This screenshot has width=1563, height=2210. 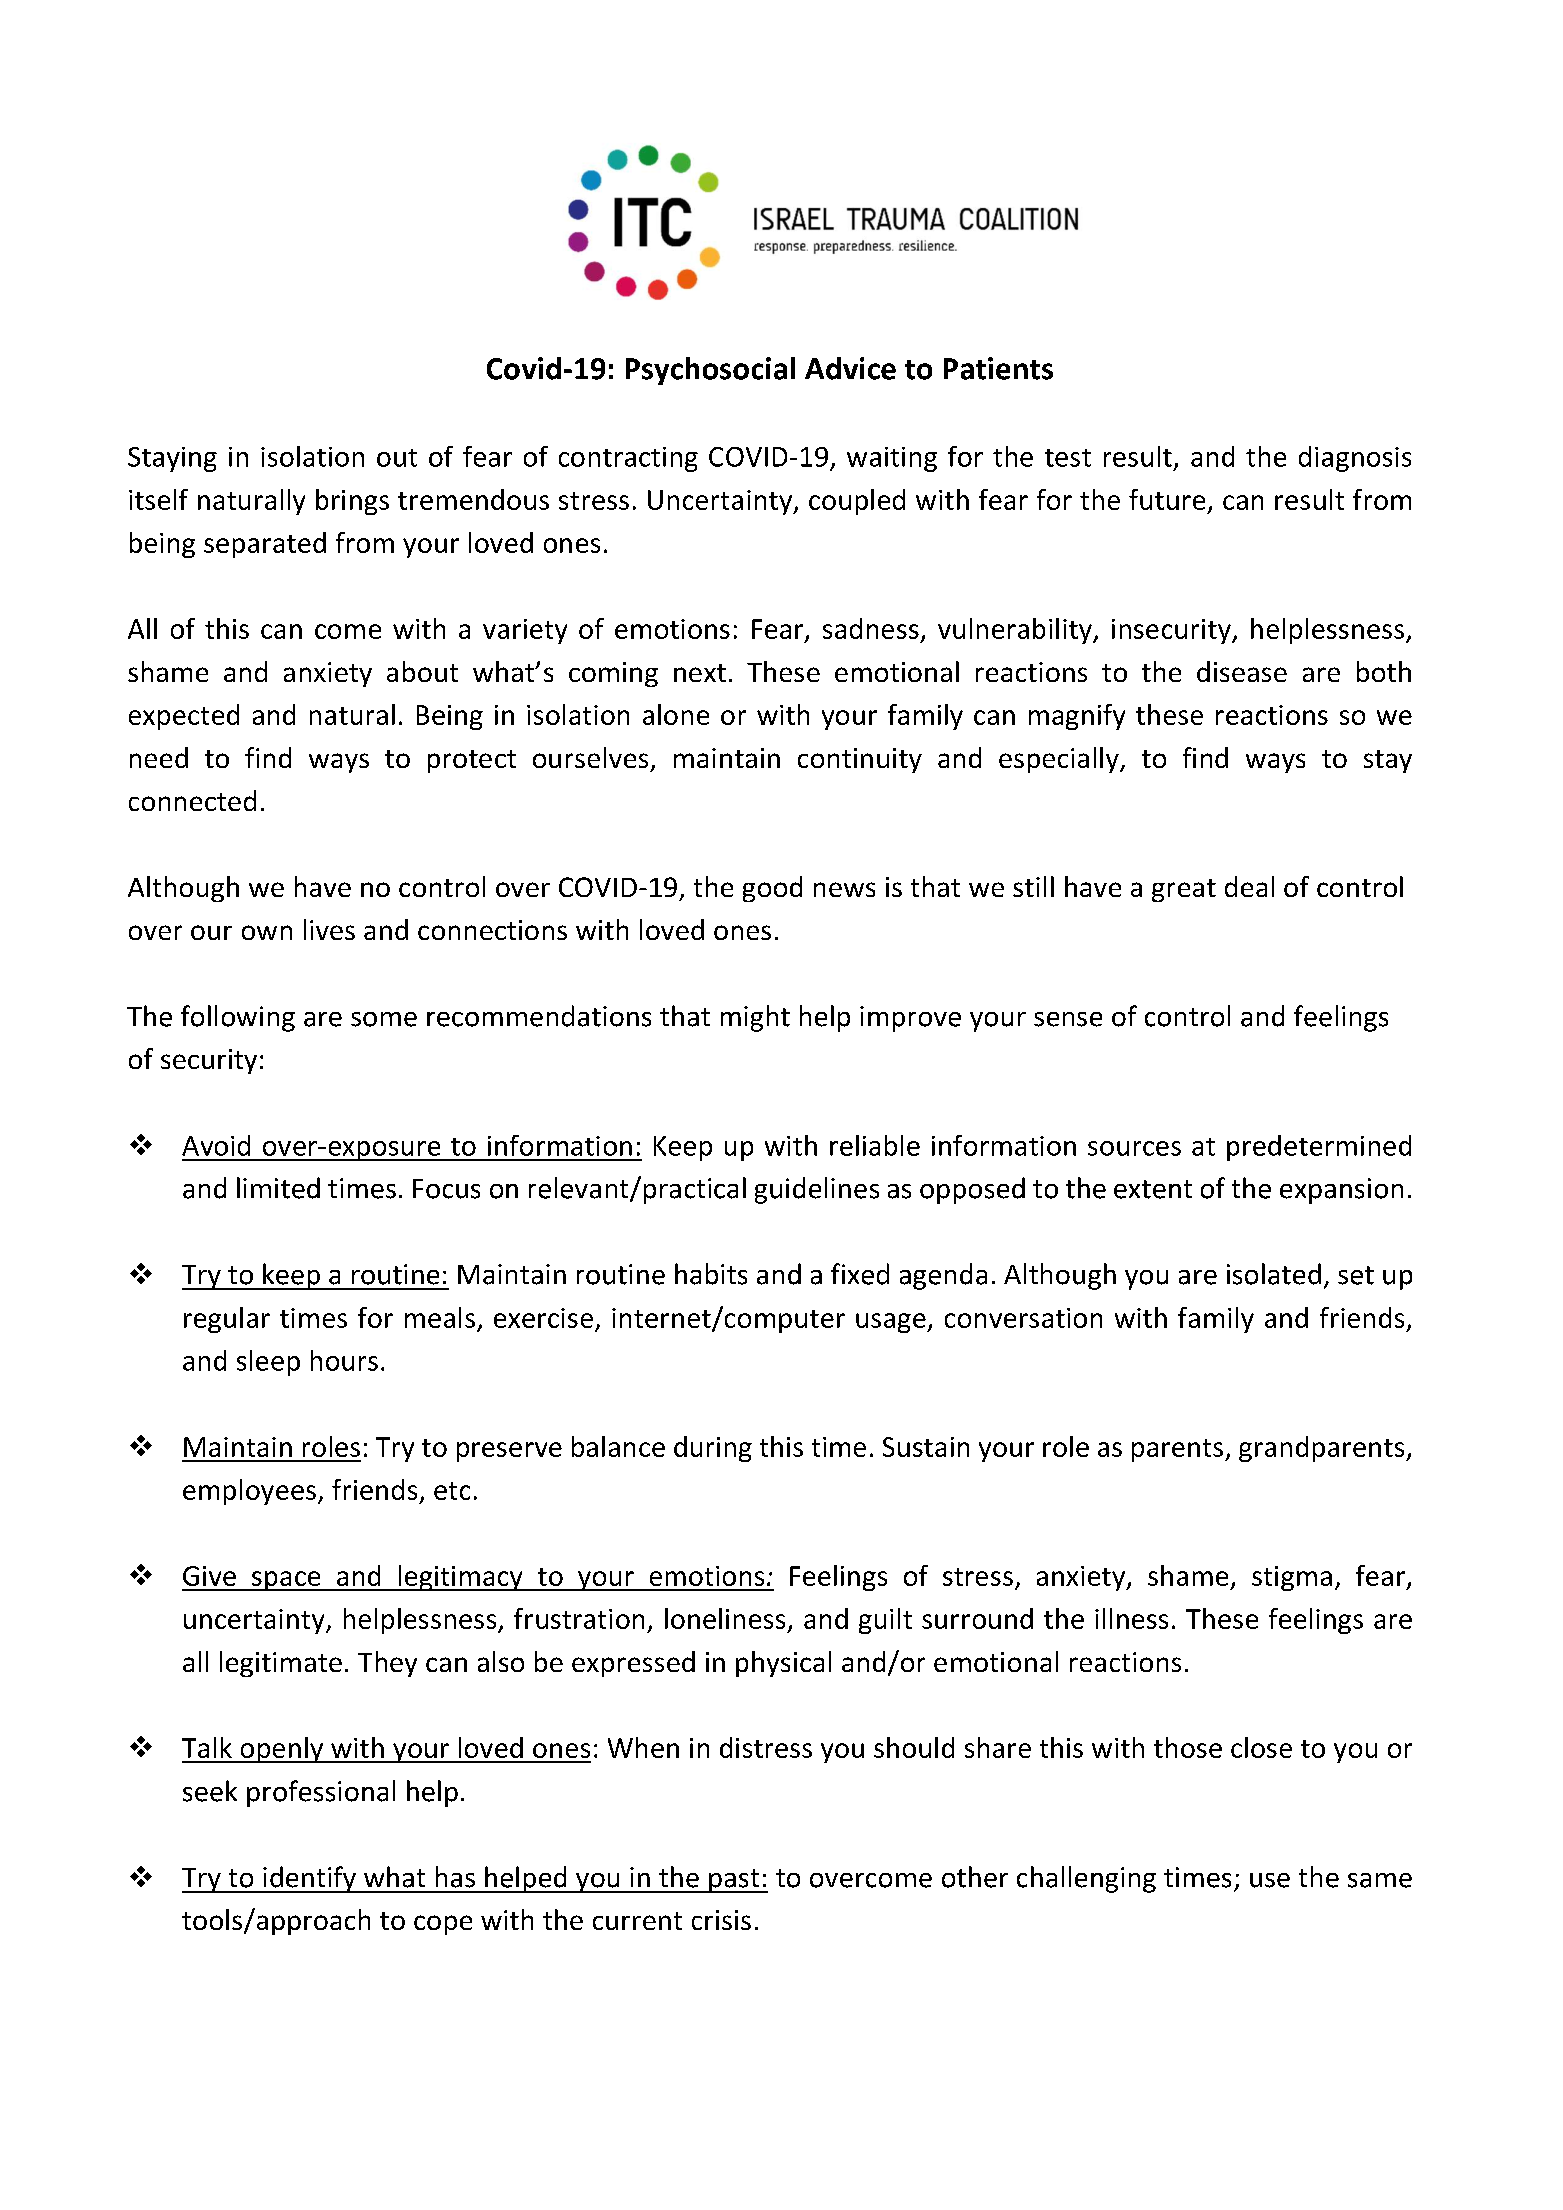 I want to click on diagnosis, so click(x=1355, y=459).
